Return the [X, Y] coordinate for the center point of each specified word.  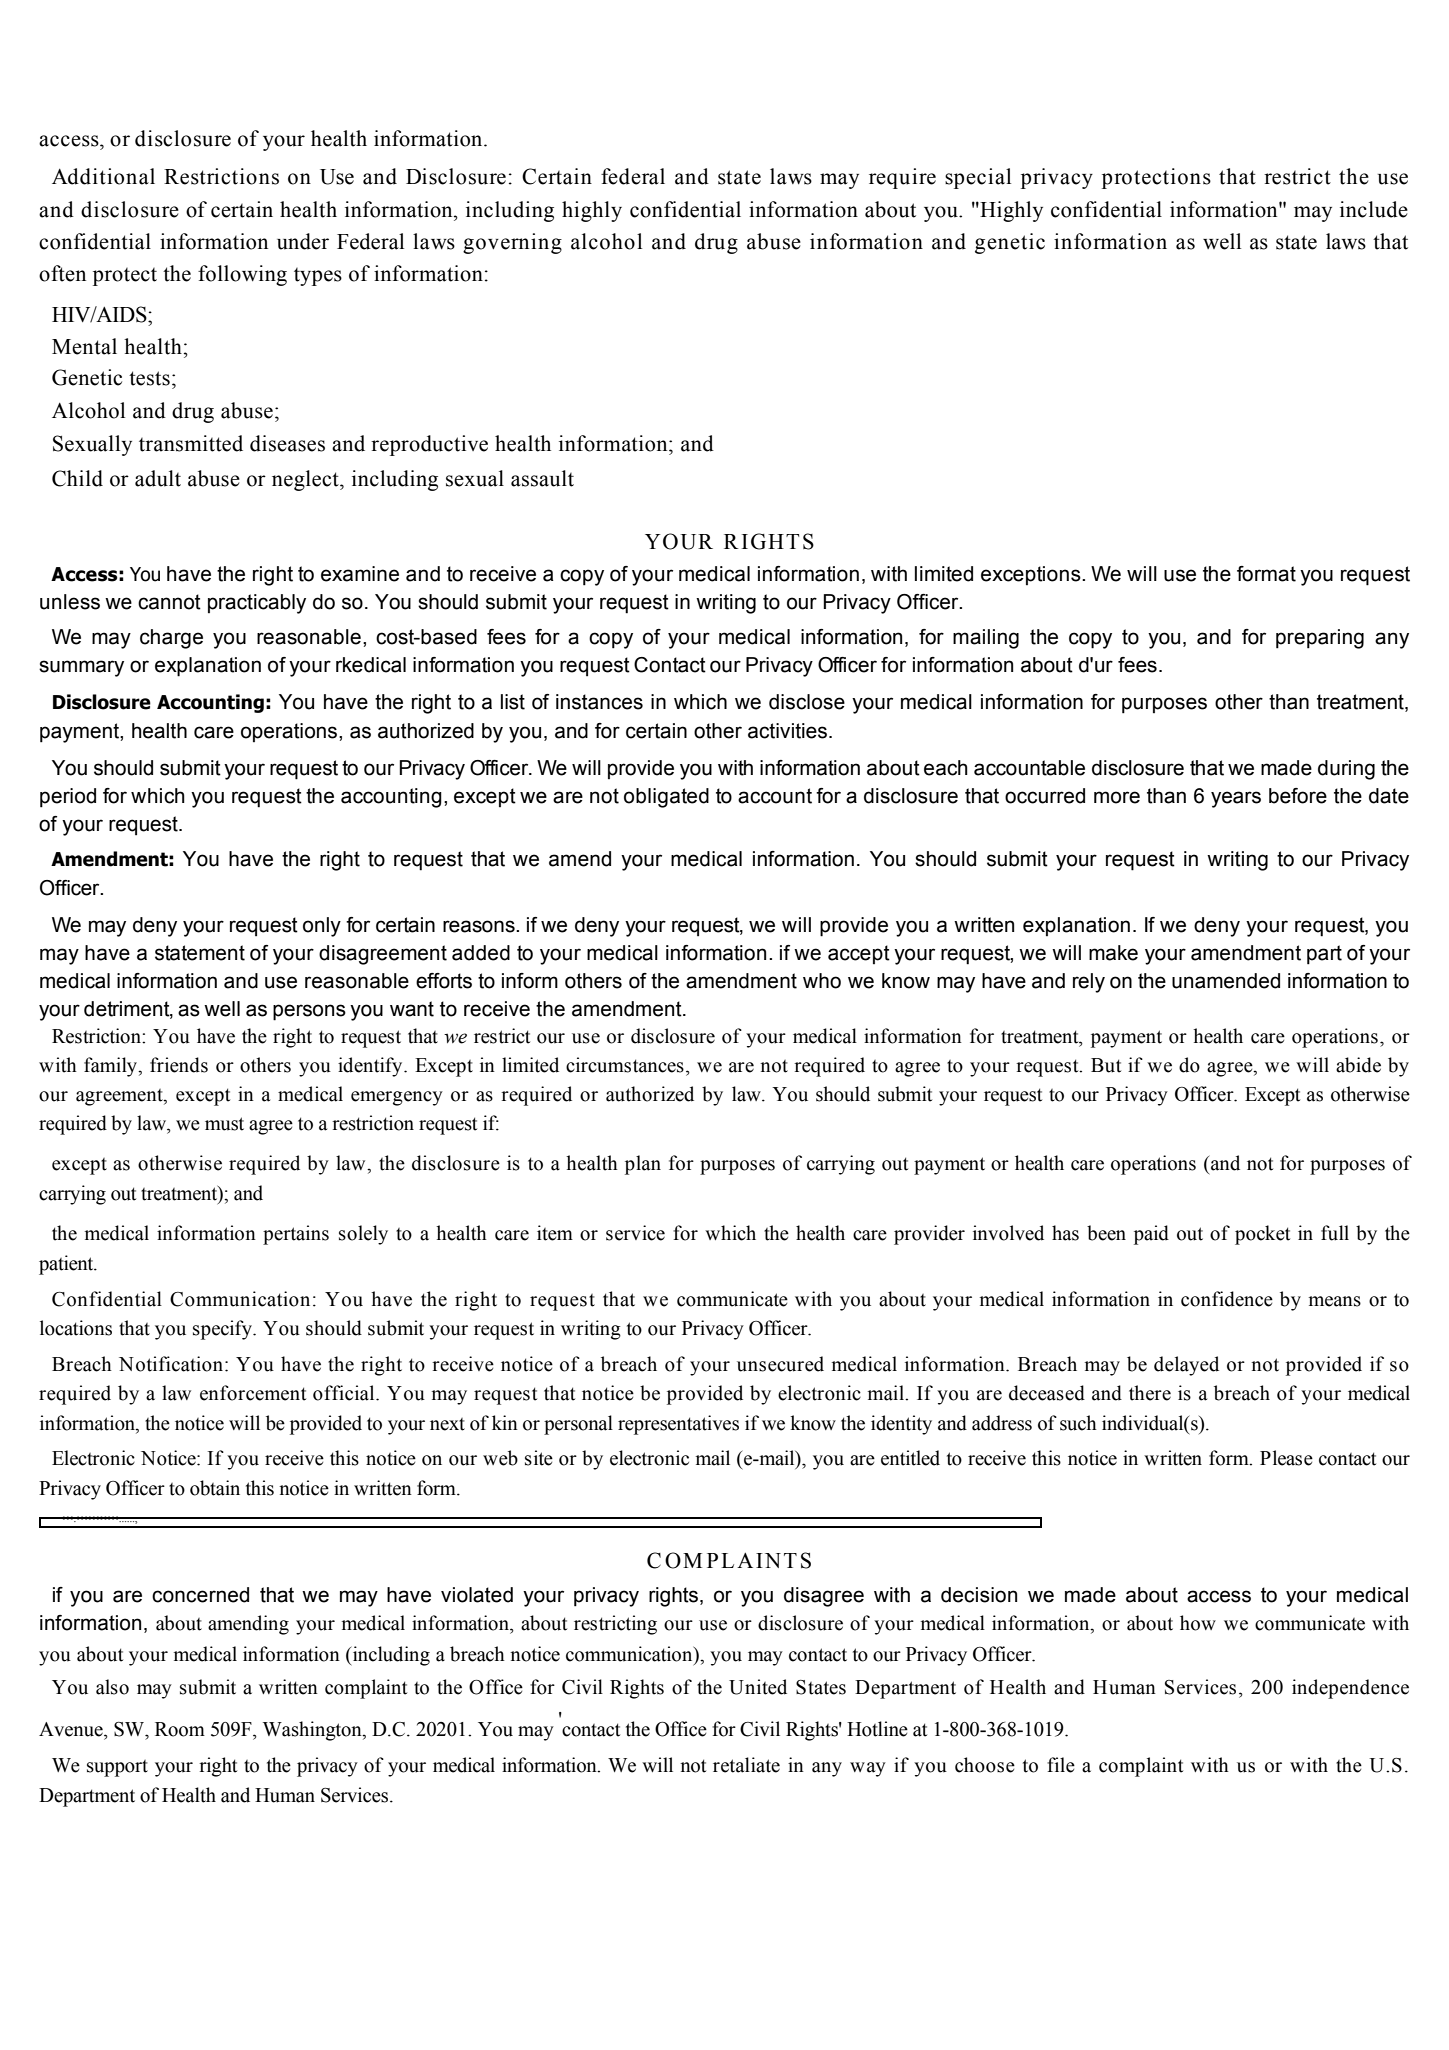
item [555, 1233]
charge [171, 639]
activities [789, 731]
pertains [296, 1235]
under [303, 241]
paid [1151, 1235]
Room [180, 1729]
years [1236, 799]
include [1374, 209]
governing [512, 243]
